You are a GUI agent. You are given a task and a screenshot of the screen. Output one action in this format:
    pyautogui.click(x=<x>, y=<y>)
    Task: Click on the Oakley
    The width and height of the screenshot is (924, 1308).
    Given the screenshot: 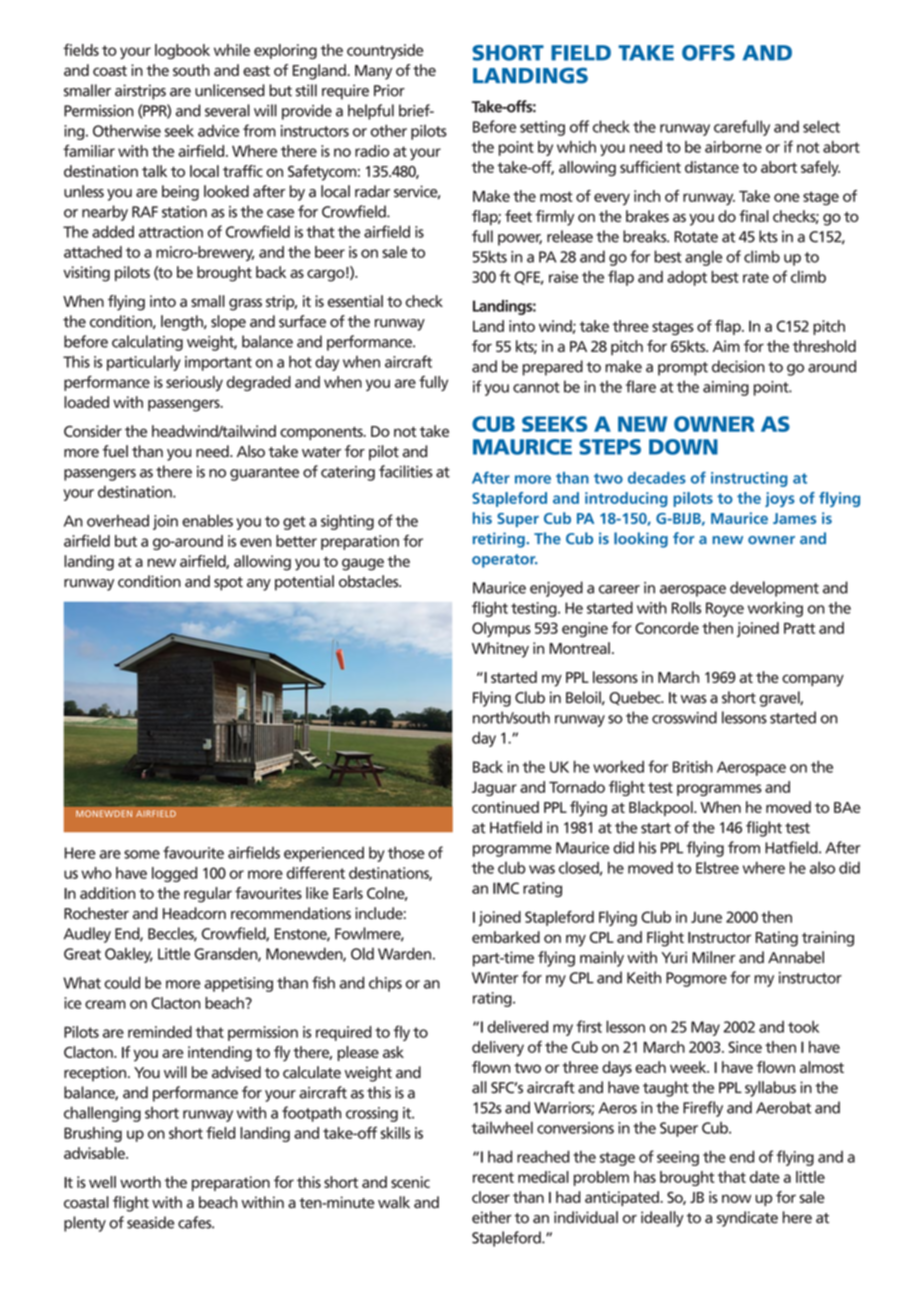 What is the action you would take?
    pyautogui.click(x=129, y=955)
